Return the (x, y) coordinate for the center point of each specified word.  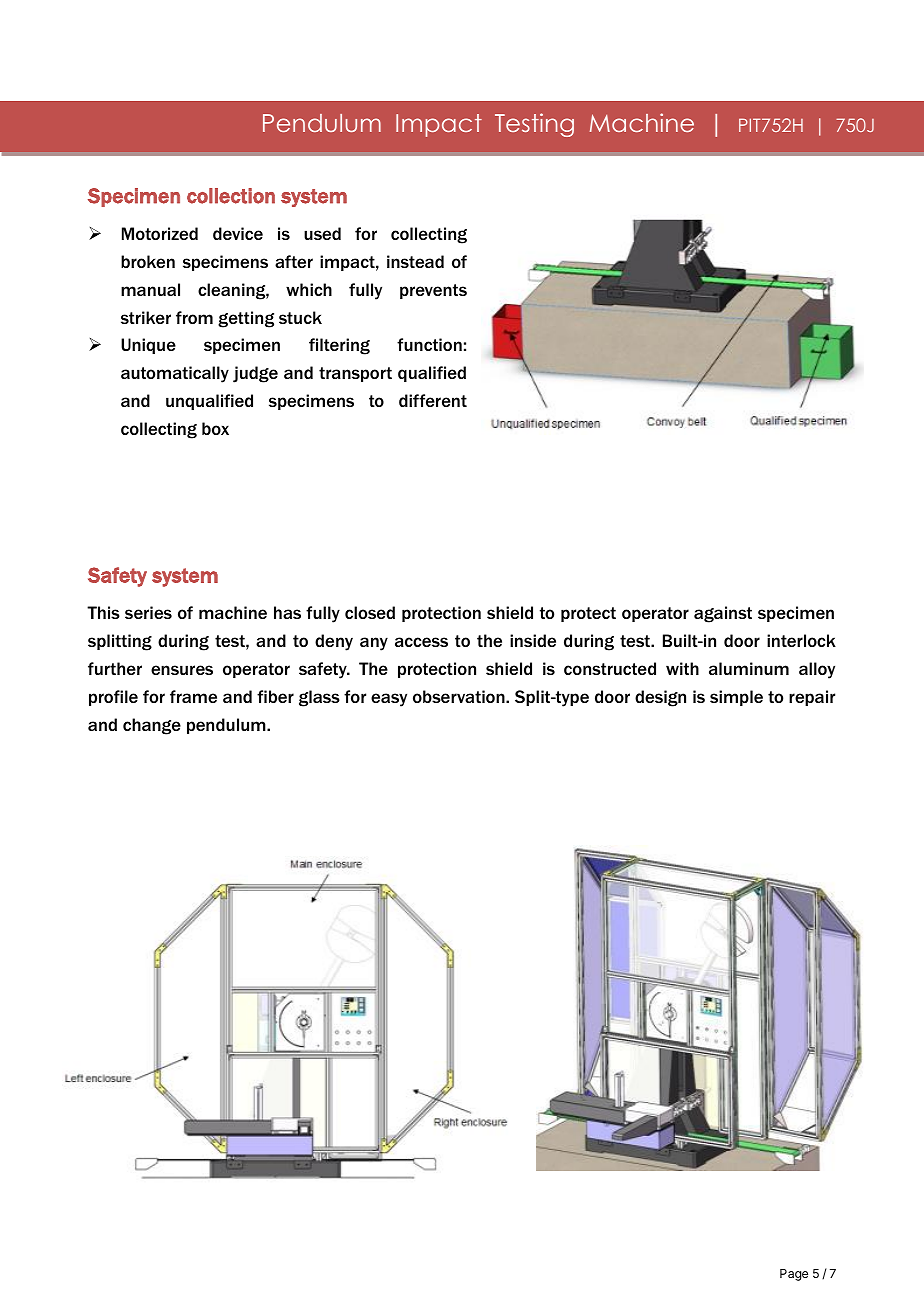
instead (415, 261)
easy (389, 700)
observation (460, 696)
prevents (433, 291)
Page (794, 1275)
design (660, 698)
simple (736, 698)
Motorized (160, 233)
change (152, 726)
